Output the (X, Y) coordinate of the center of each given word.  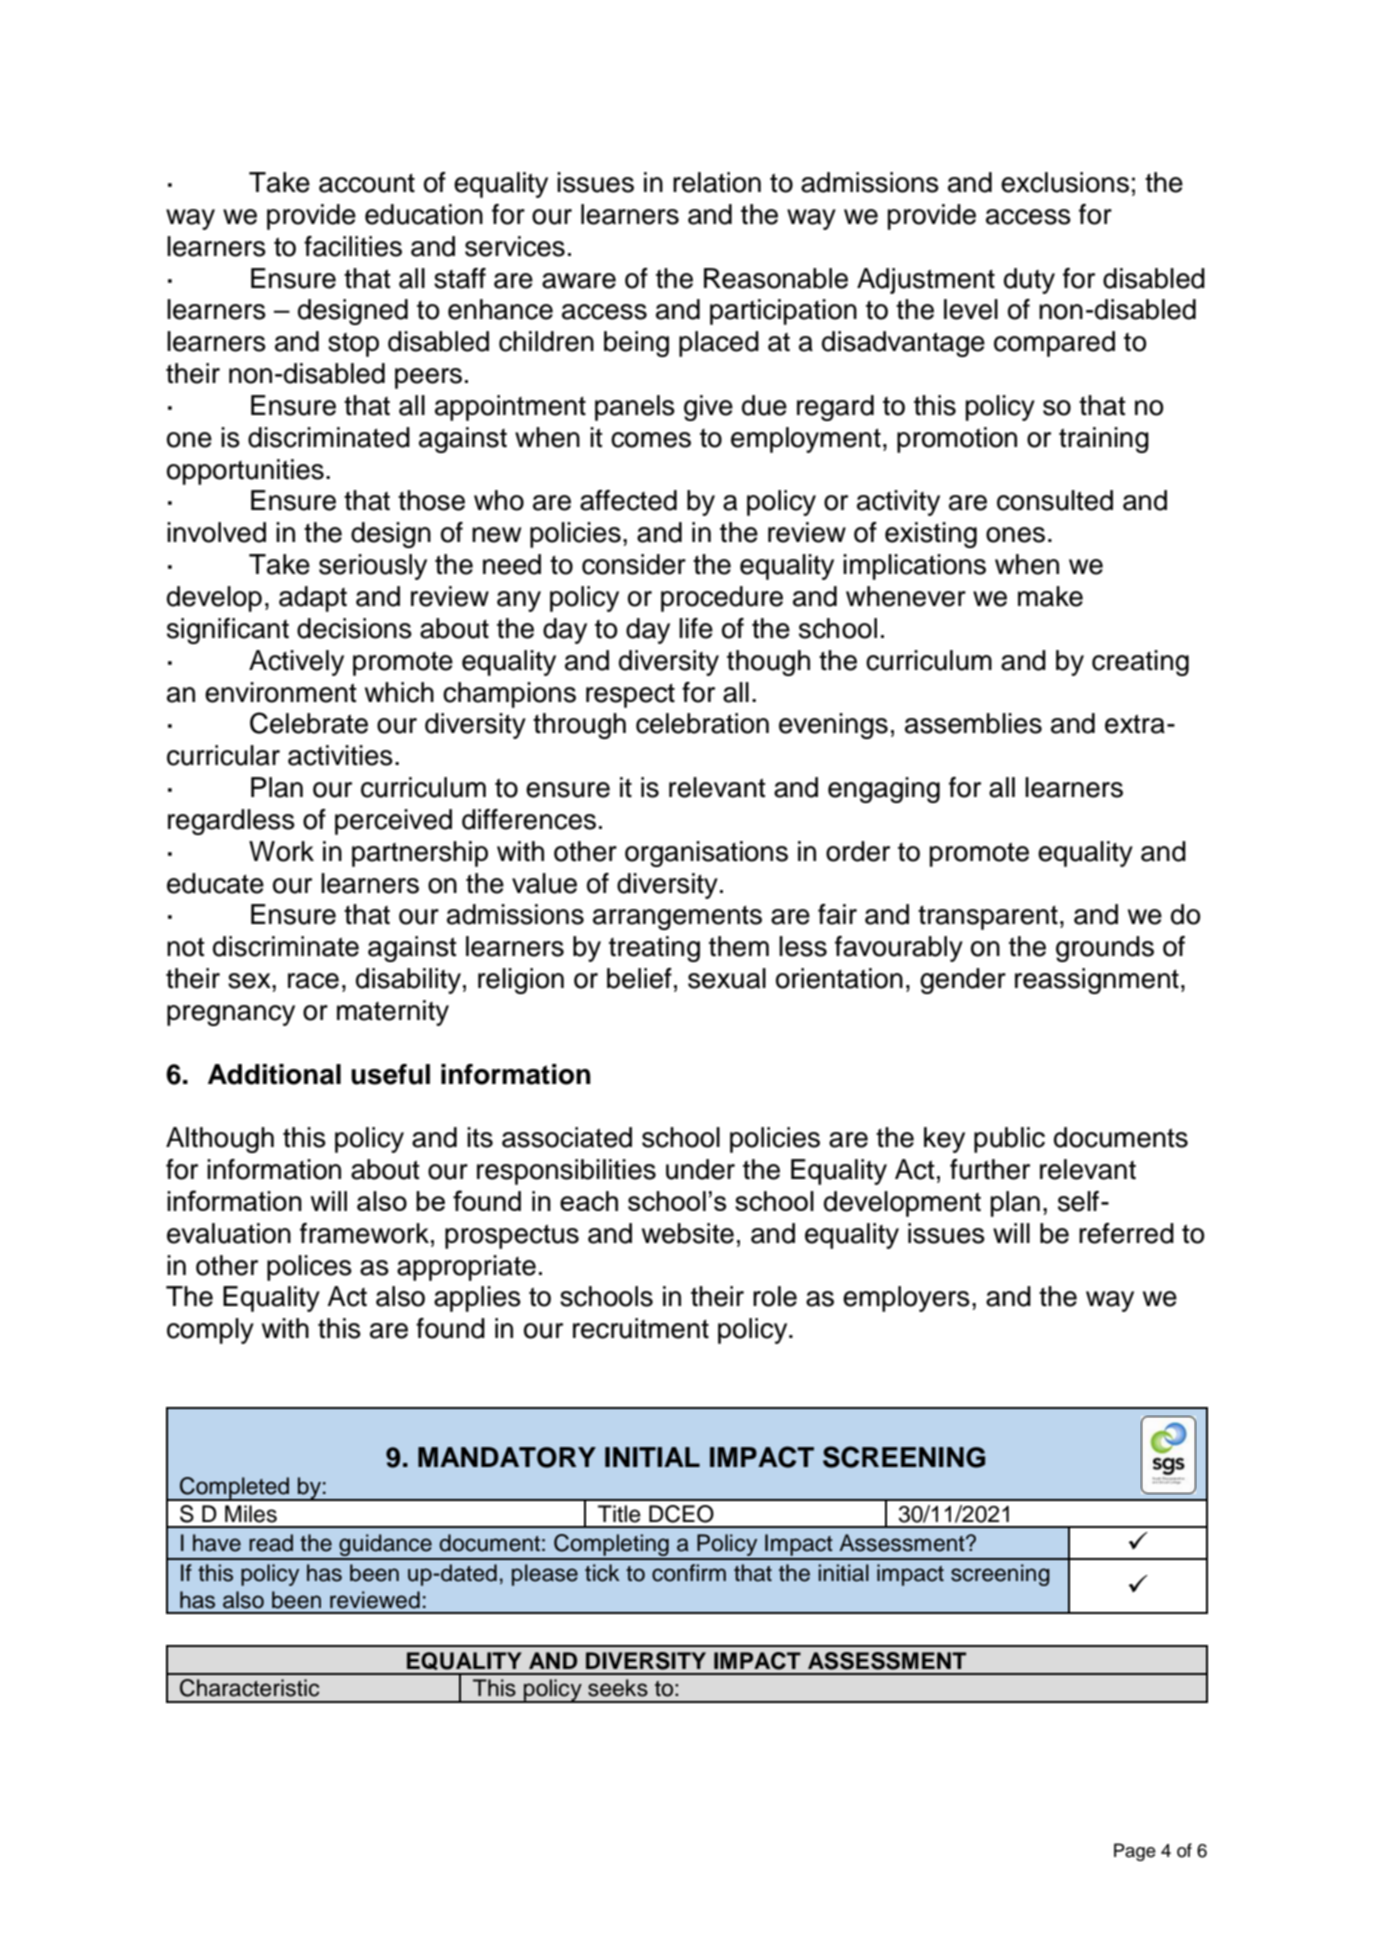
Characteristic (249, 1688)
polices (309, 1268)
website (688, 1233)
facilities (353, 246)
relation (717, 182)
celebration (702, 723)
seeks (618, 1688)
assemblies (973, 723)
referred (1126, 1233)
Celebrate (309, 723)
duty (1029, 281)
